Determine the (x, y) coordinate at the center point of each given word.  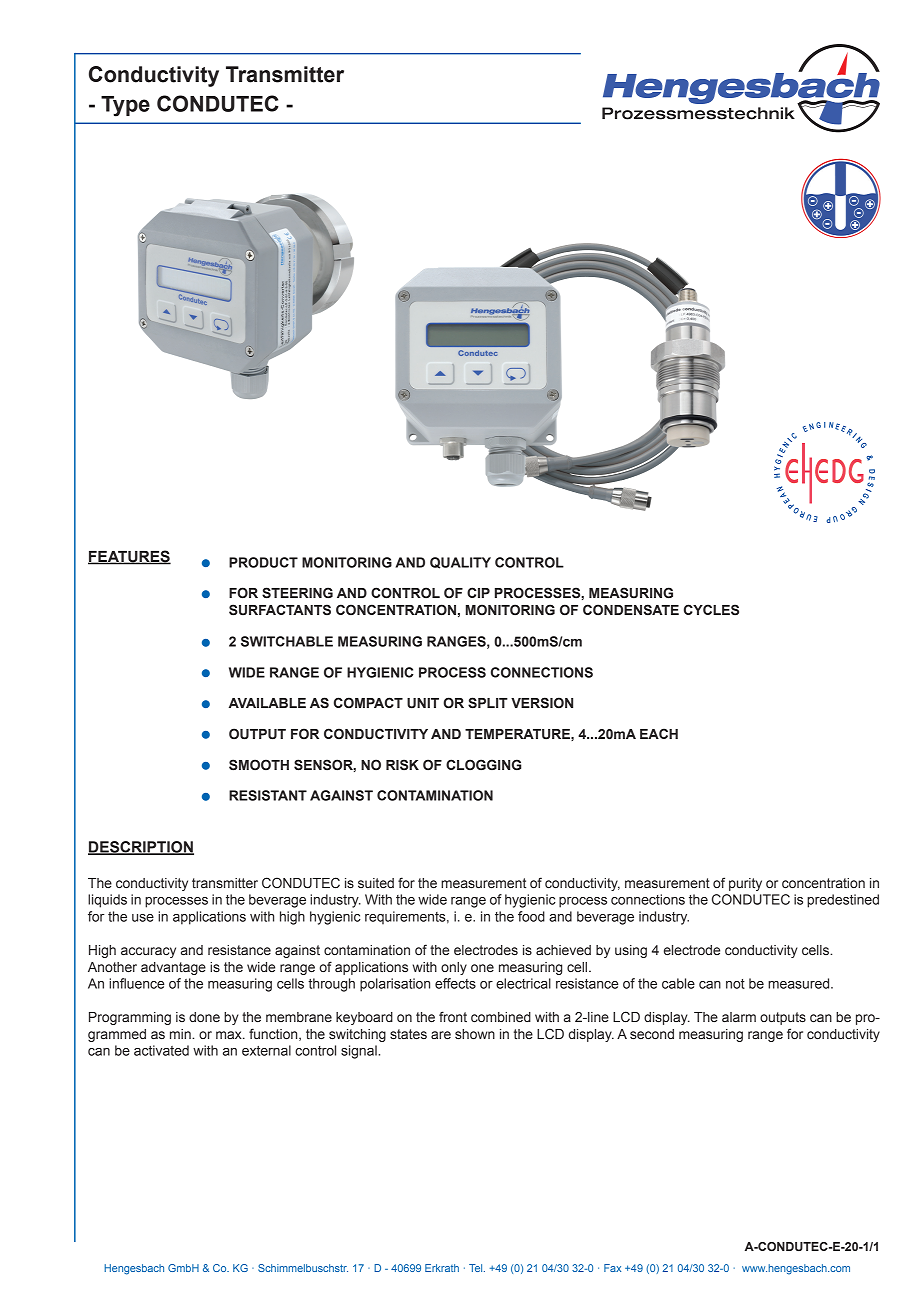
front (453, 1016)
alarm (739, 1017)
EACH (659, 733)
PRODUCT (263, 562)
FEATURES (129, 557)
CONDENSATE (631, 610)
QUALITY (460, 563)
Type (125, 106)
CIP (478, 592)
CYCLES (711, 610)
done (204, 1017)
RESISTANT (268, 795)
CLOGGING (483, 764)
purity (745, 884)
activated (161, 1050)
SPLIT (488, 703)
